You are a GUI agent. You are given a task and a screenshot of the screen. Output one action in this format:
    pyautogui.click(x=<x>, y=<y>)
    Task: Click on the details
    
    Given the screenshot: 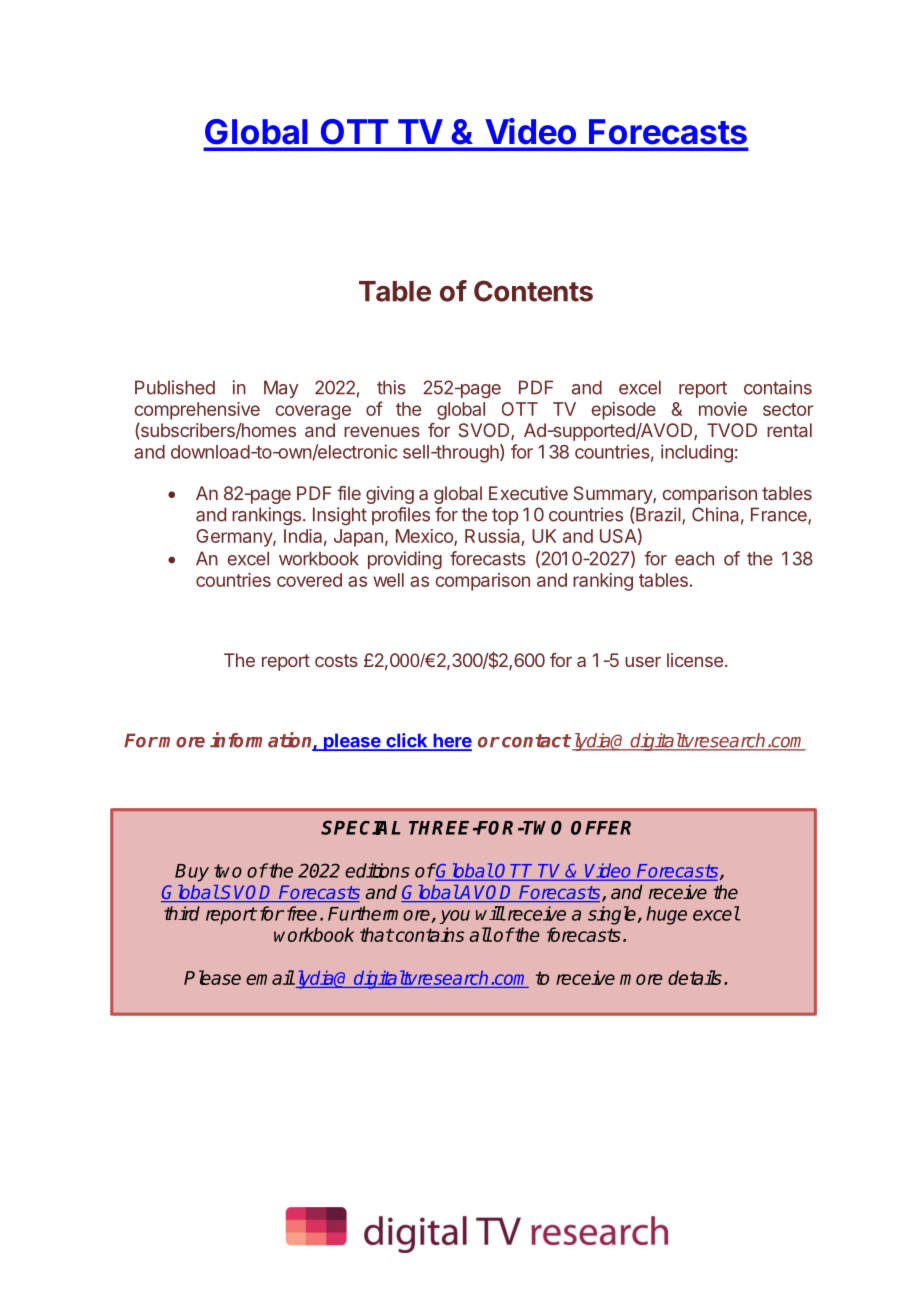 What is the action you would take?
    pyautogui.click(x=695, y=977)
